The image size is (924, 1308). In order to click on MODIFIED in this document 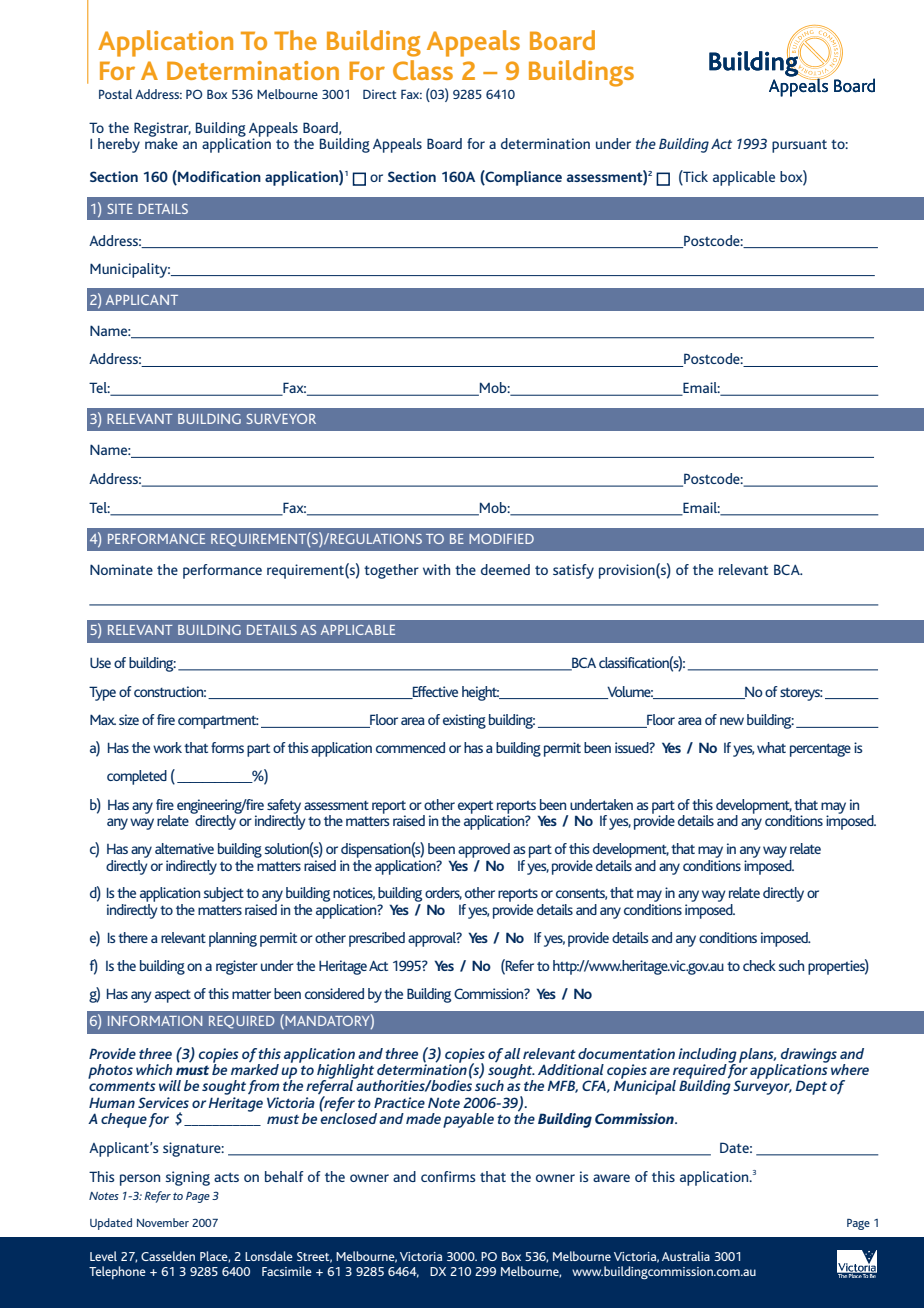, I will do `click(501, 539)`.
